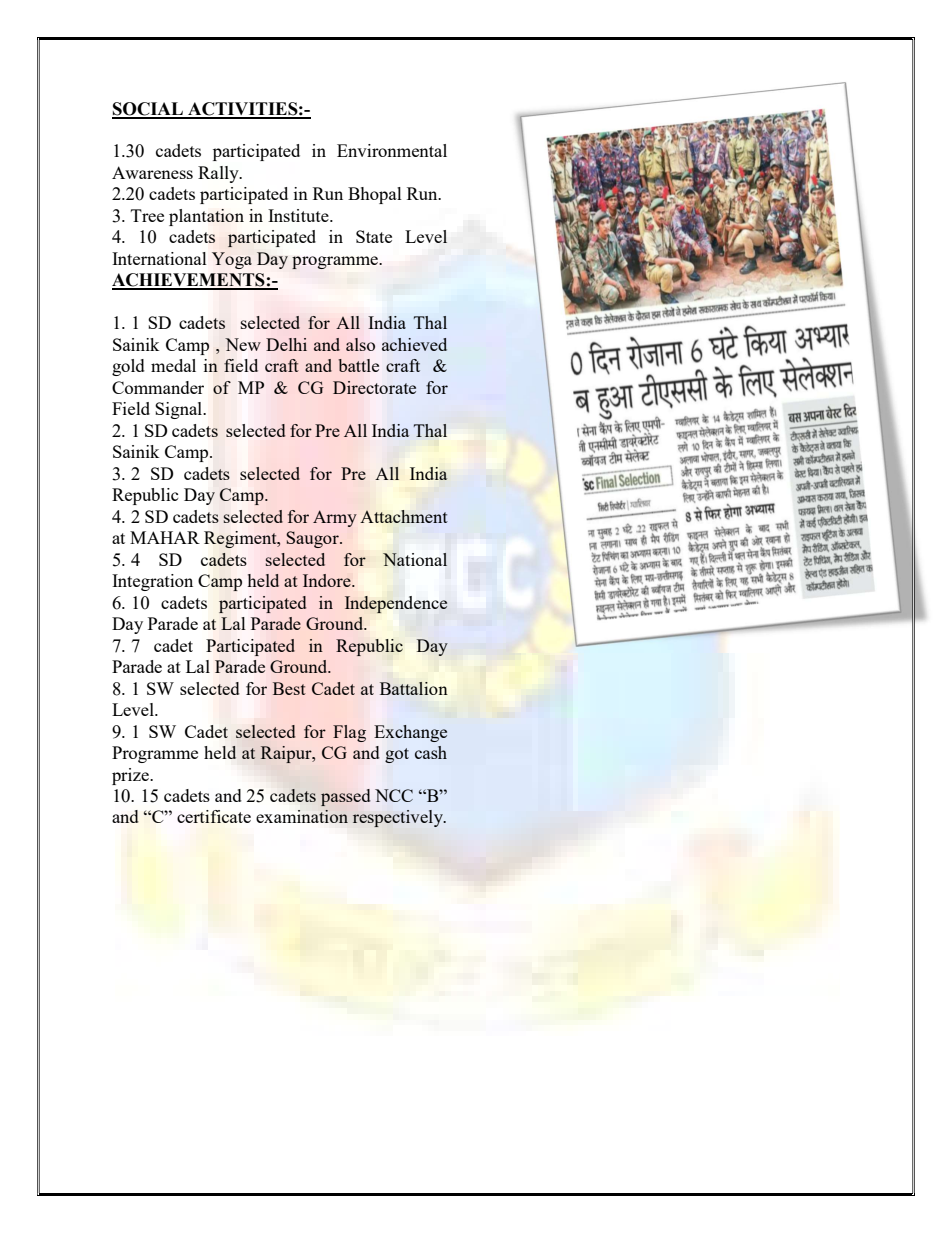 This document has height=1233, width=952. Describe the element at coordinates (392, 150) in the document. I see `Environmental` at that location.
